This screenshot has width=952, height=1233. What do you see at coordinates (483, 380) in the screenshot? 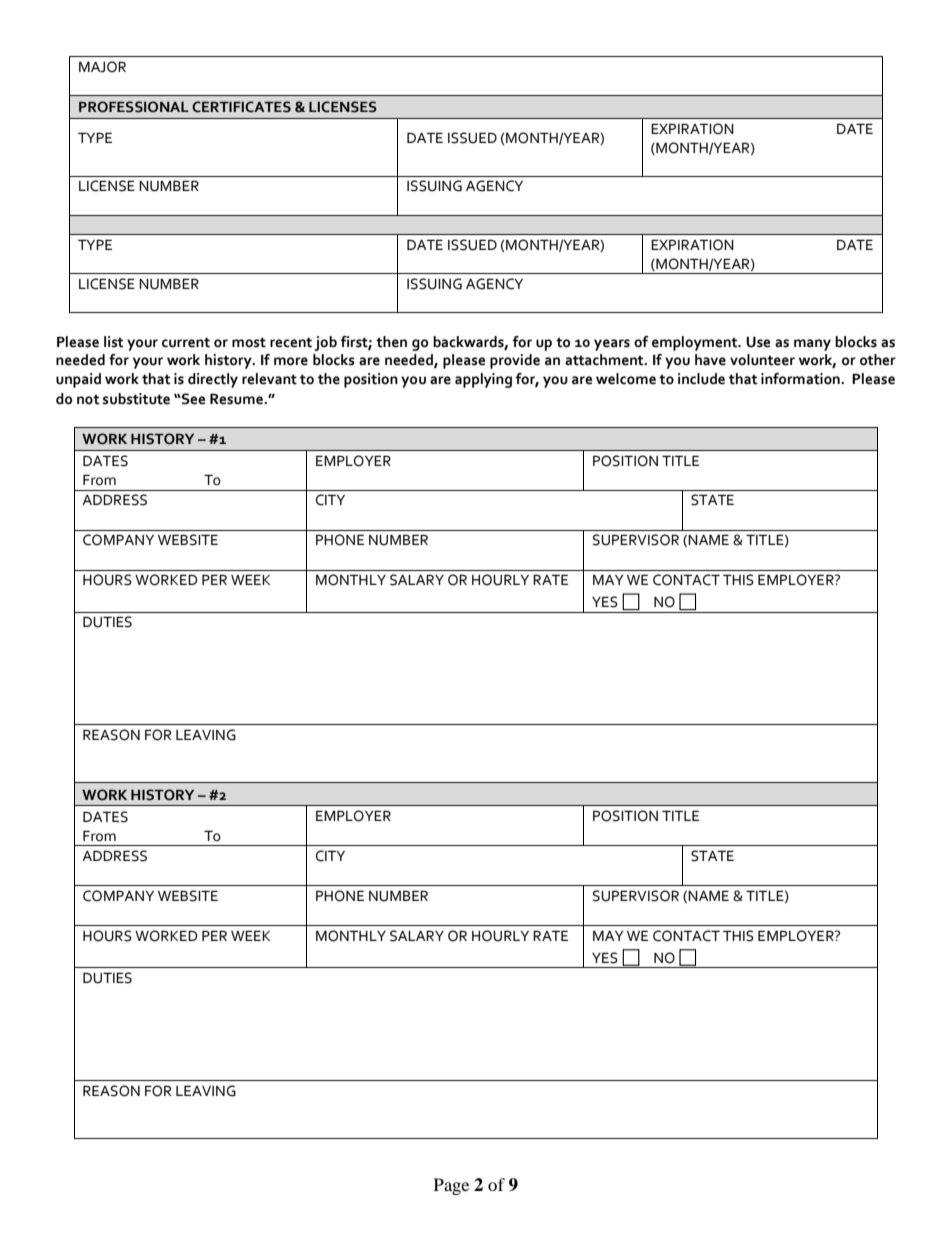
I see `applying` at bounding box center [483, 380].
